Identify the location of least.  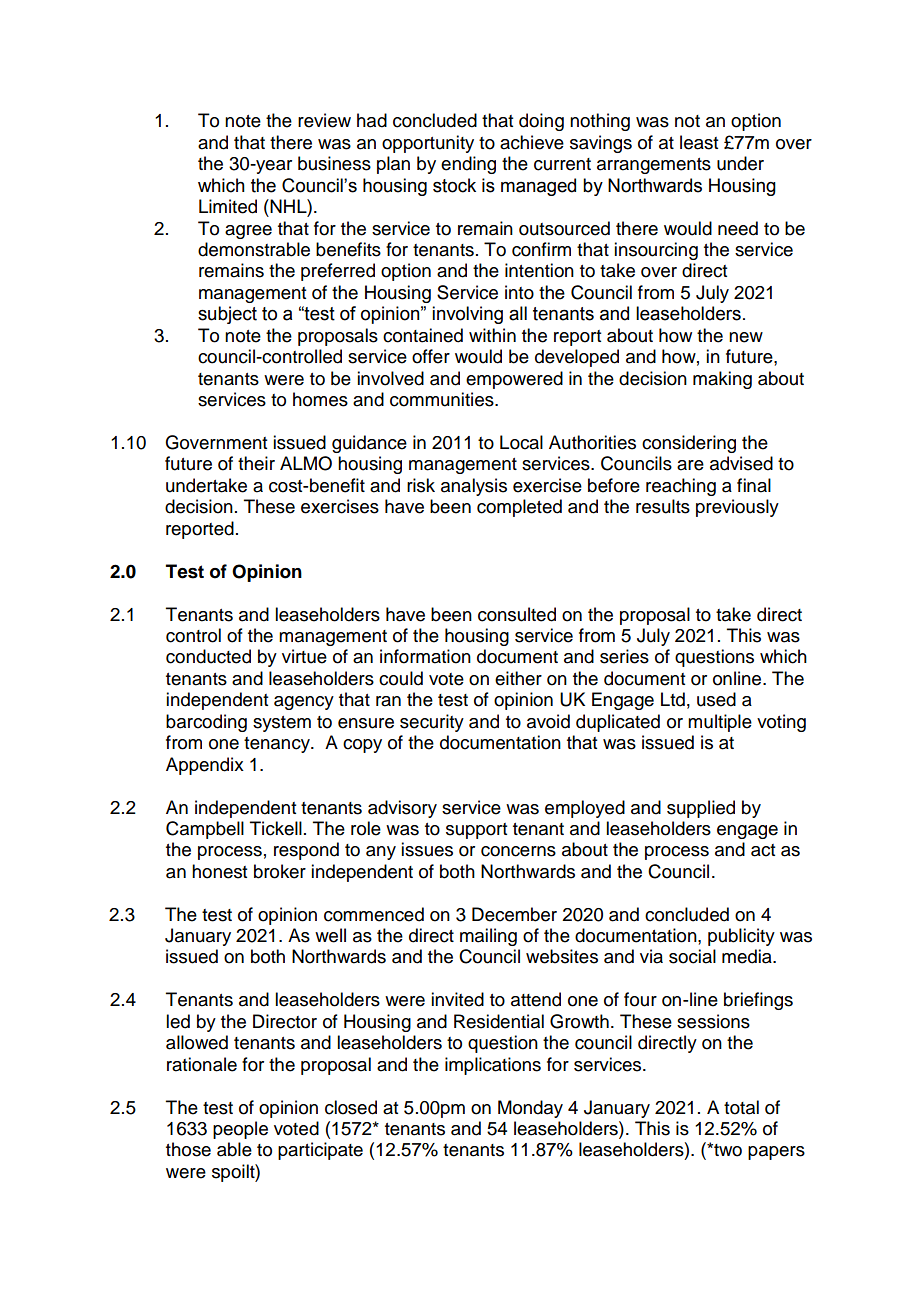
(699, 142).
